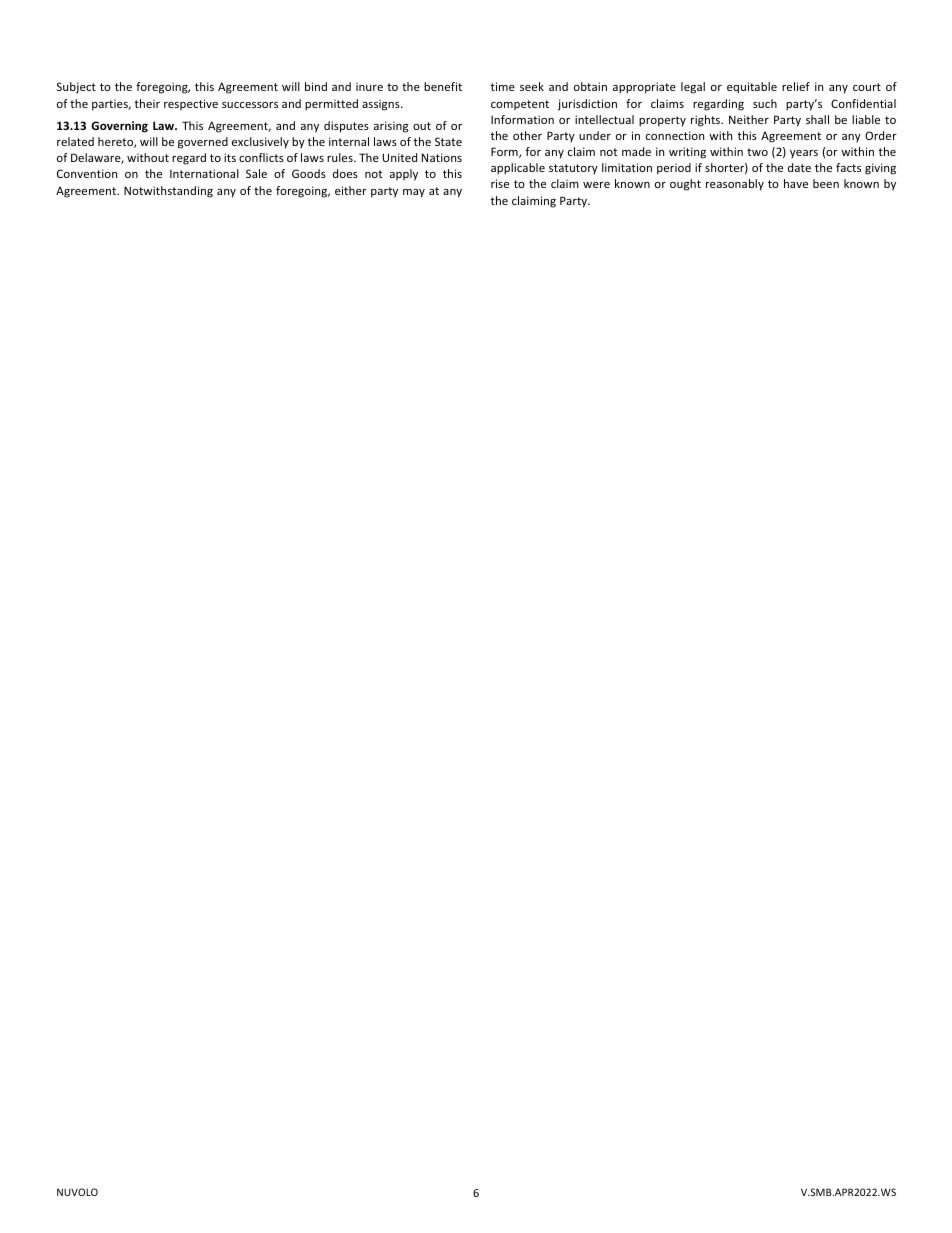 The height and width of the screenshot is (1233, 952). I want to click on may, so click(414, 193).
